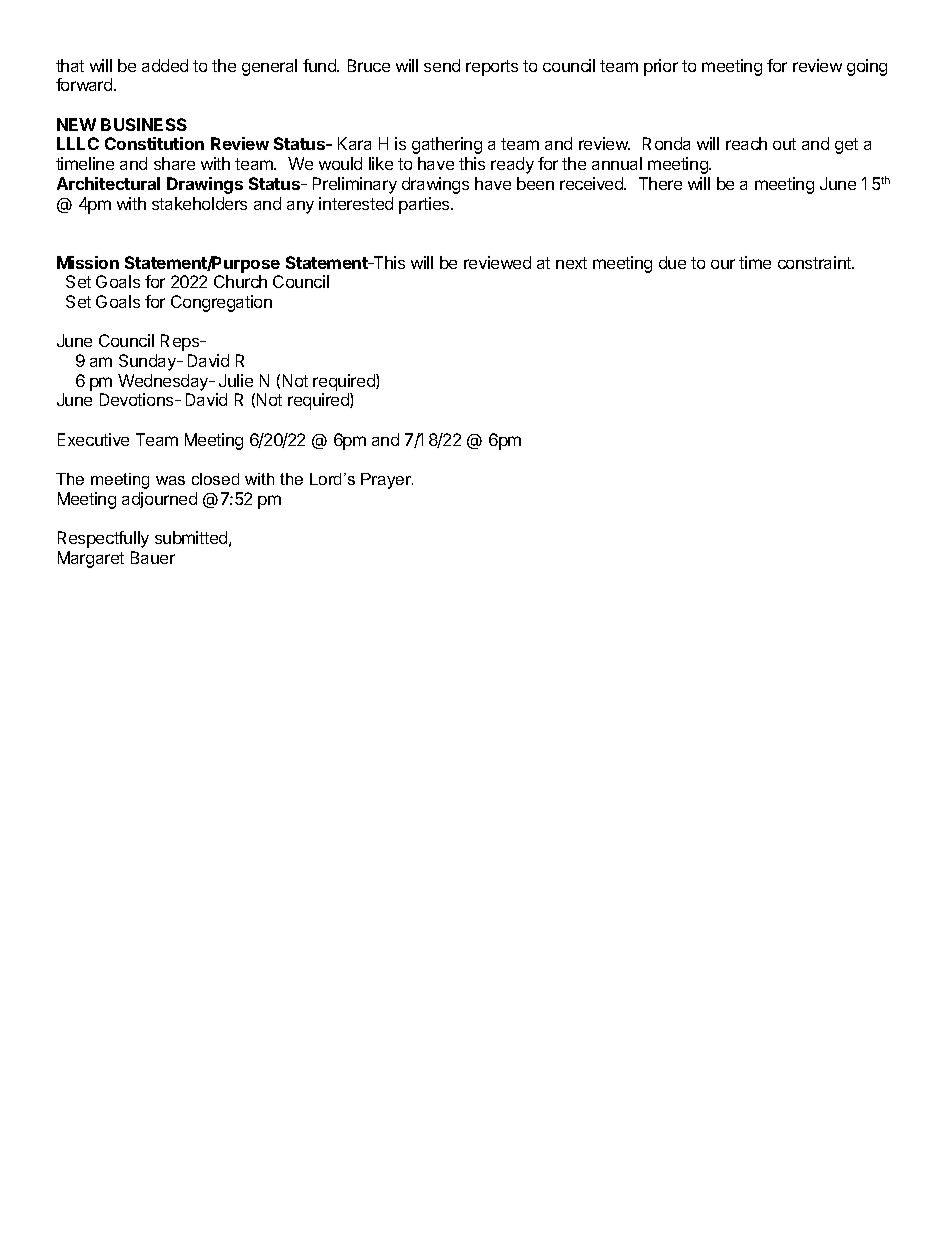 The height and width of the screenshot is (1233, 952). I want to click on Executive, so click(93, 439).
